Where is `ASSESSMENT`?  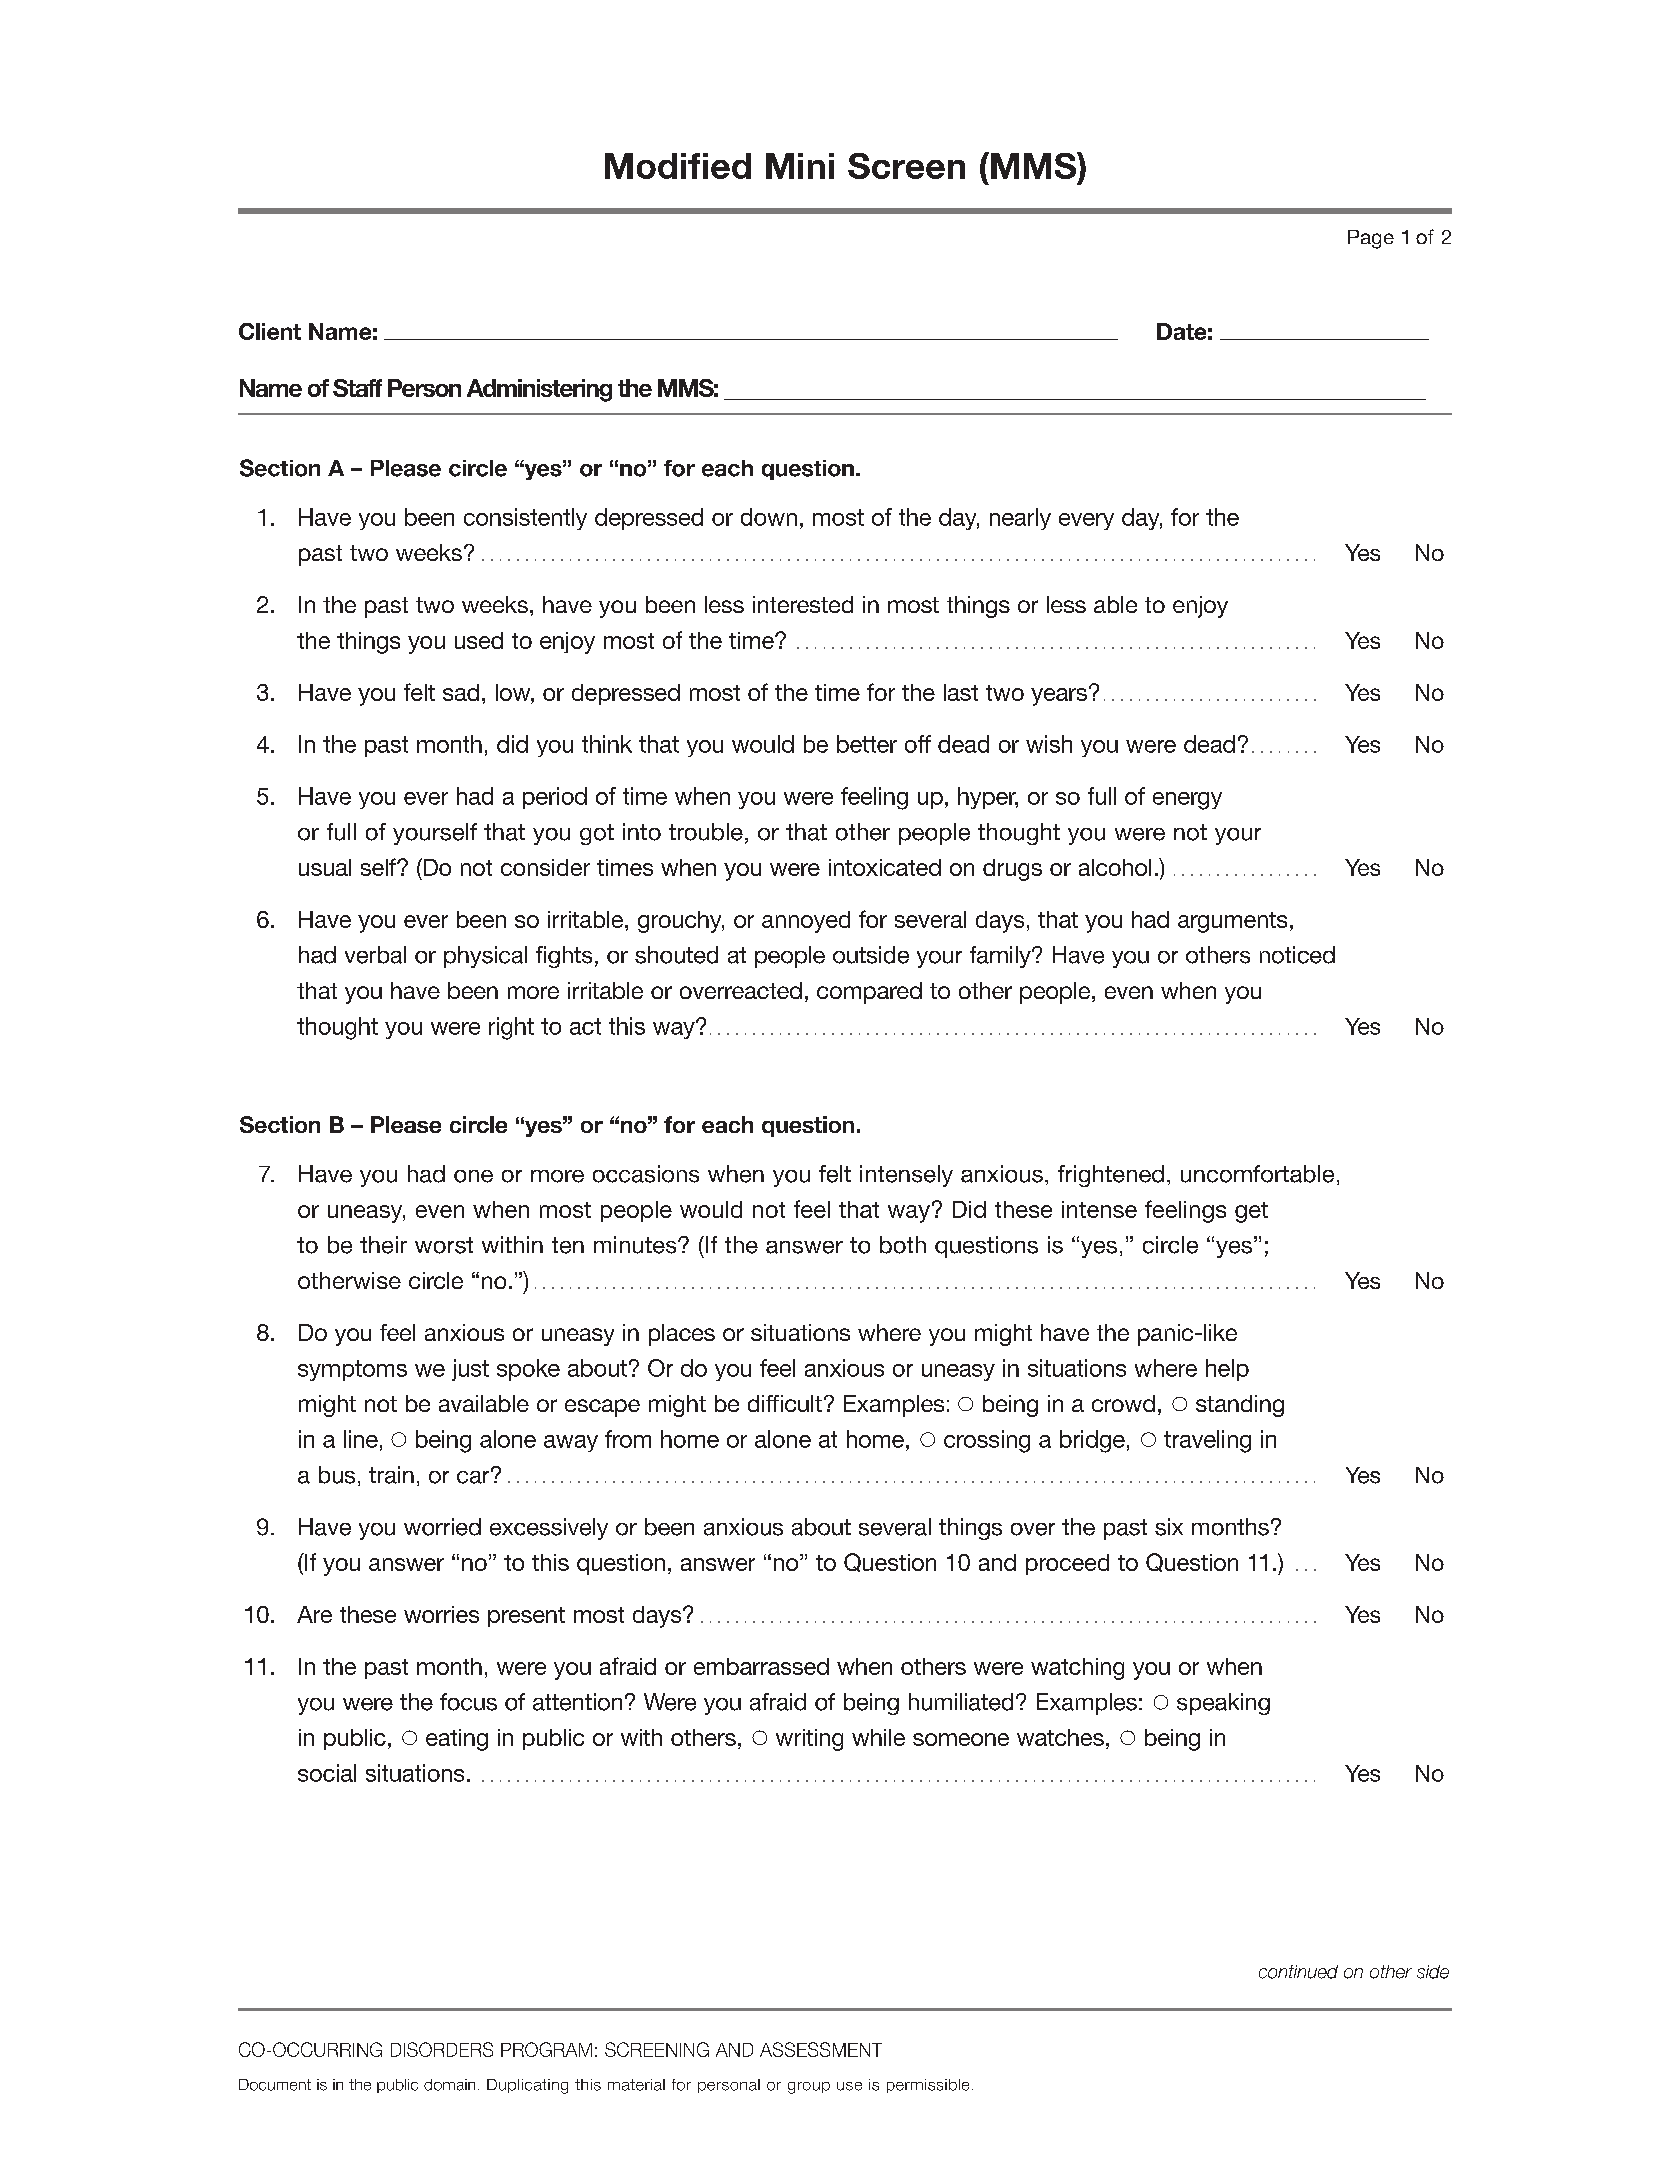 ASSESSMENT is located at coordinates (821, 2049).
